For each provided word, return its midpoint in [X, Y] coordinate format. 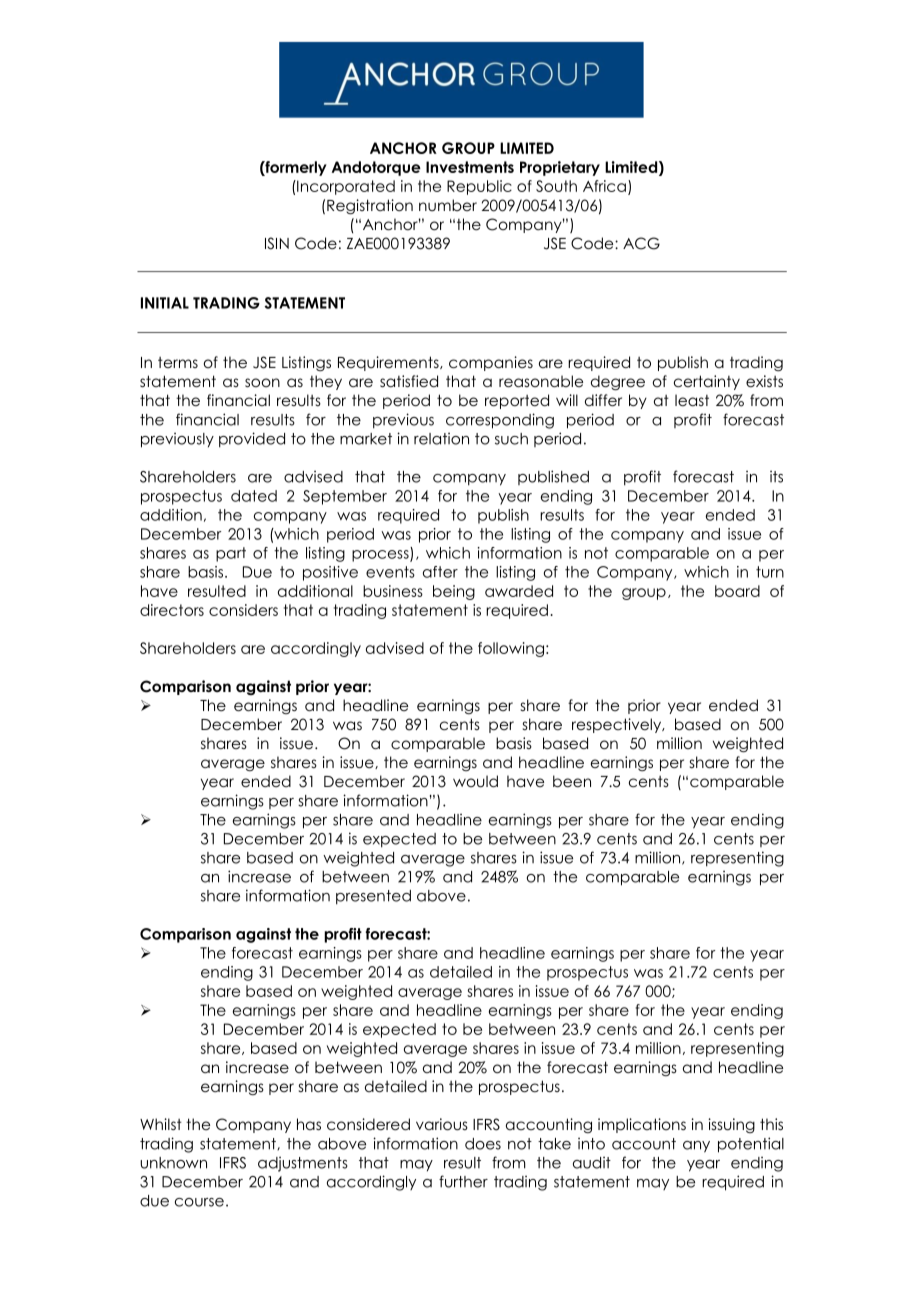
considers [243, 610]
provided [252, 440]
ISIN [277, 243]
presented [373, 897]
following [511, 649]
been [572, 781]
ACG [641, 243]
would [475, 781]
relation [441, 439]
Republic [479, 187]
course [199, 1202]
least [692, 400]
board [737, 591]
